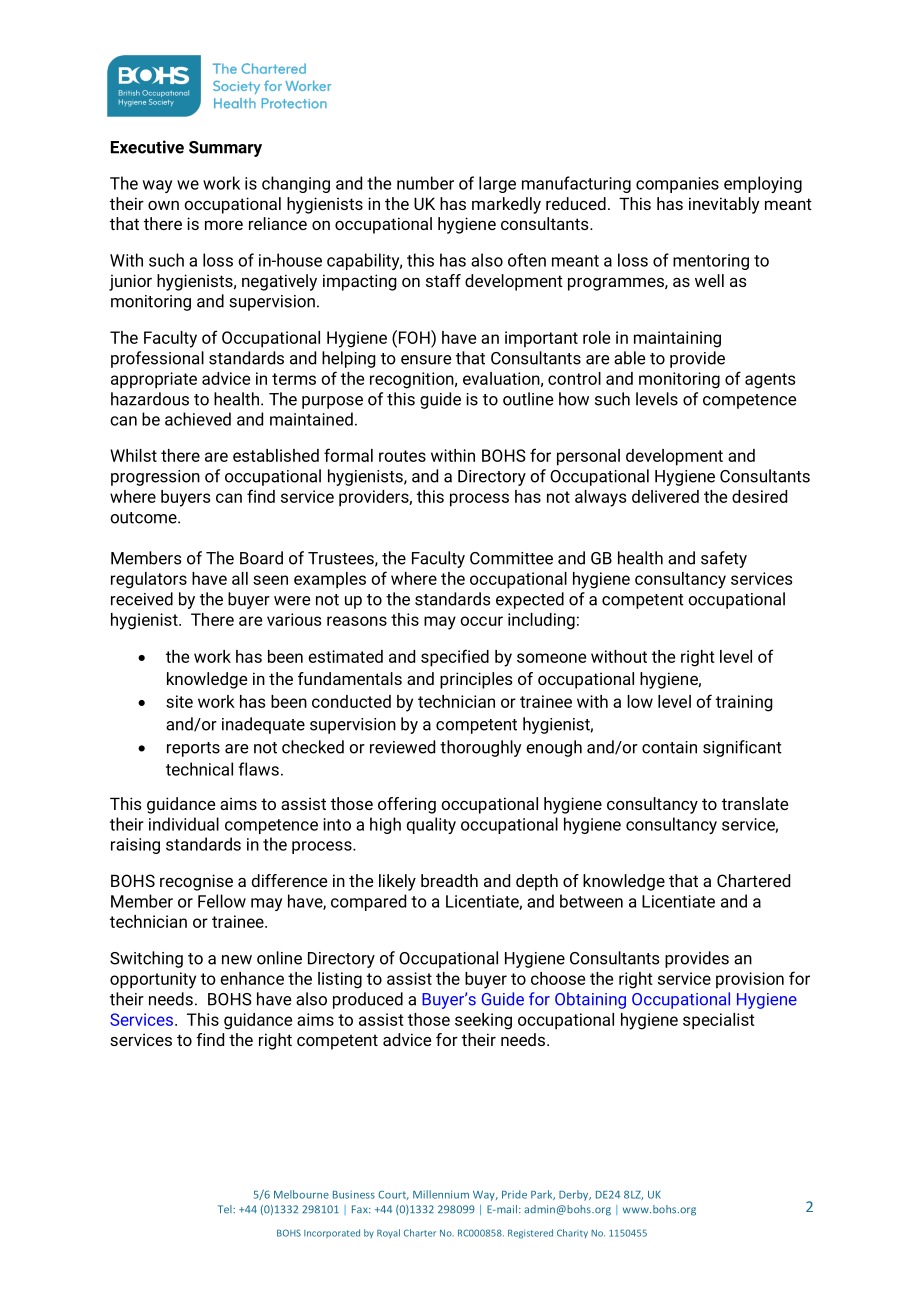  I want to click on breadth, so click(449, 880).
